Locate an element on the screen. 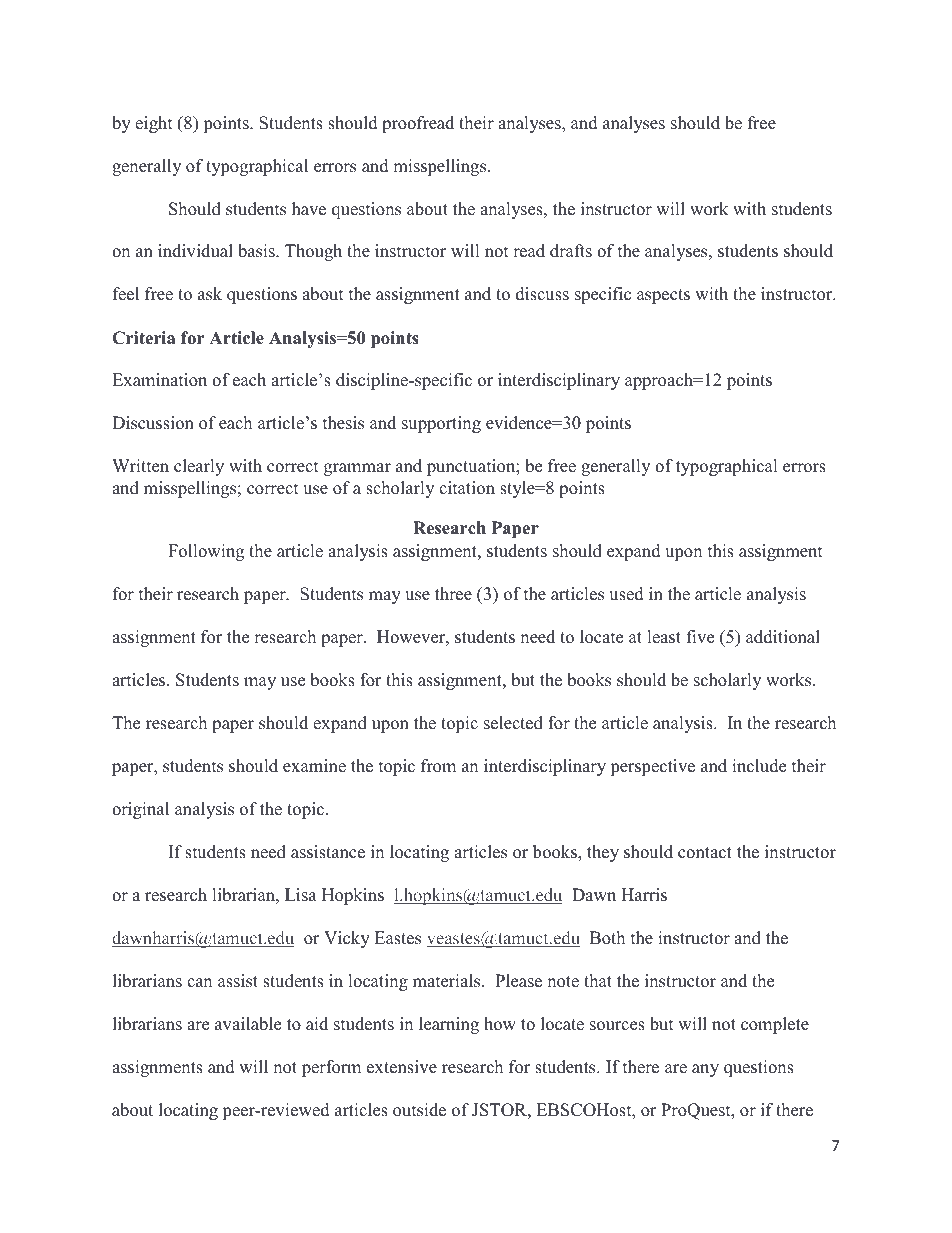  any is located at coordinates (705, 1070).
